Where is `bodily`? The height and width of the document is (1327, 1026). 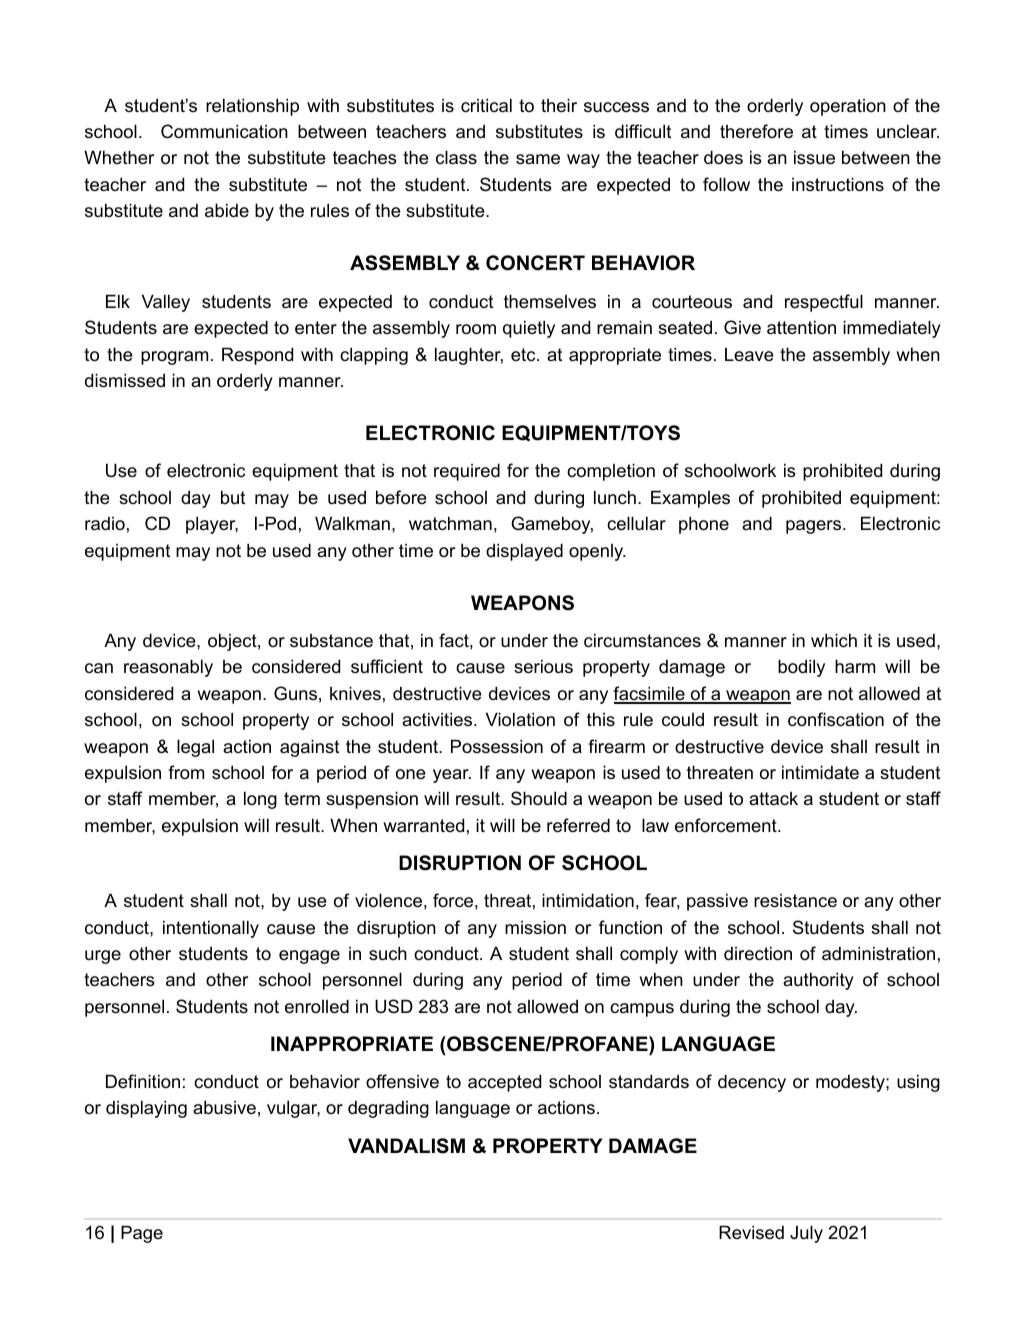
bodily is located at coordinates (801, 668).
